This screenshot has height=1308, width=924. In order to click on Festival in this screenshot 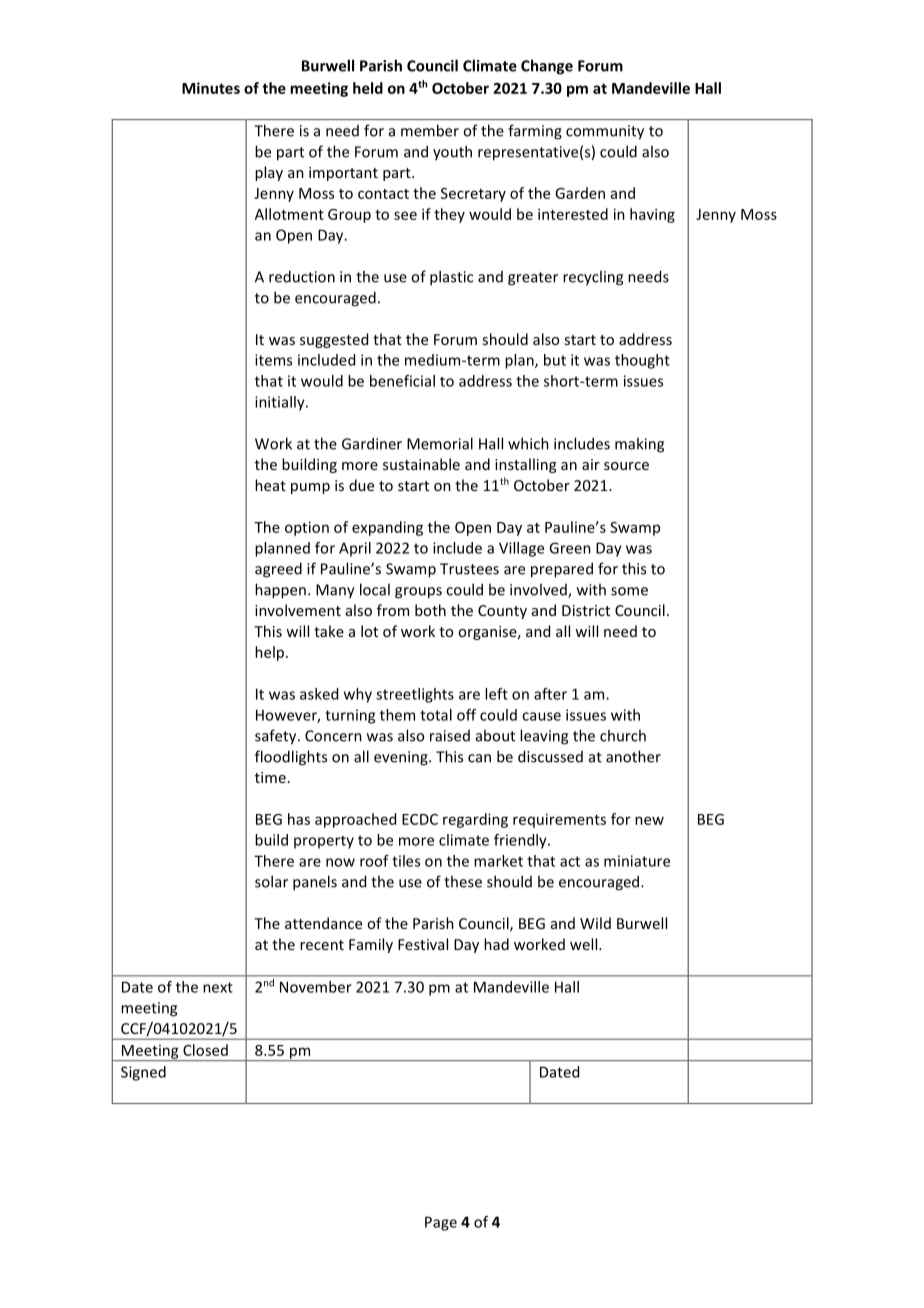, I will do `click(423, 944)`.
